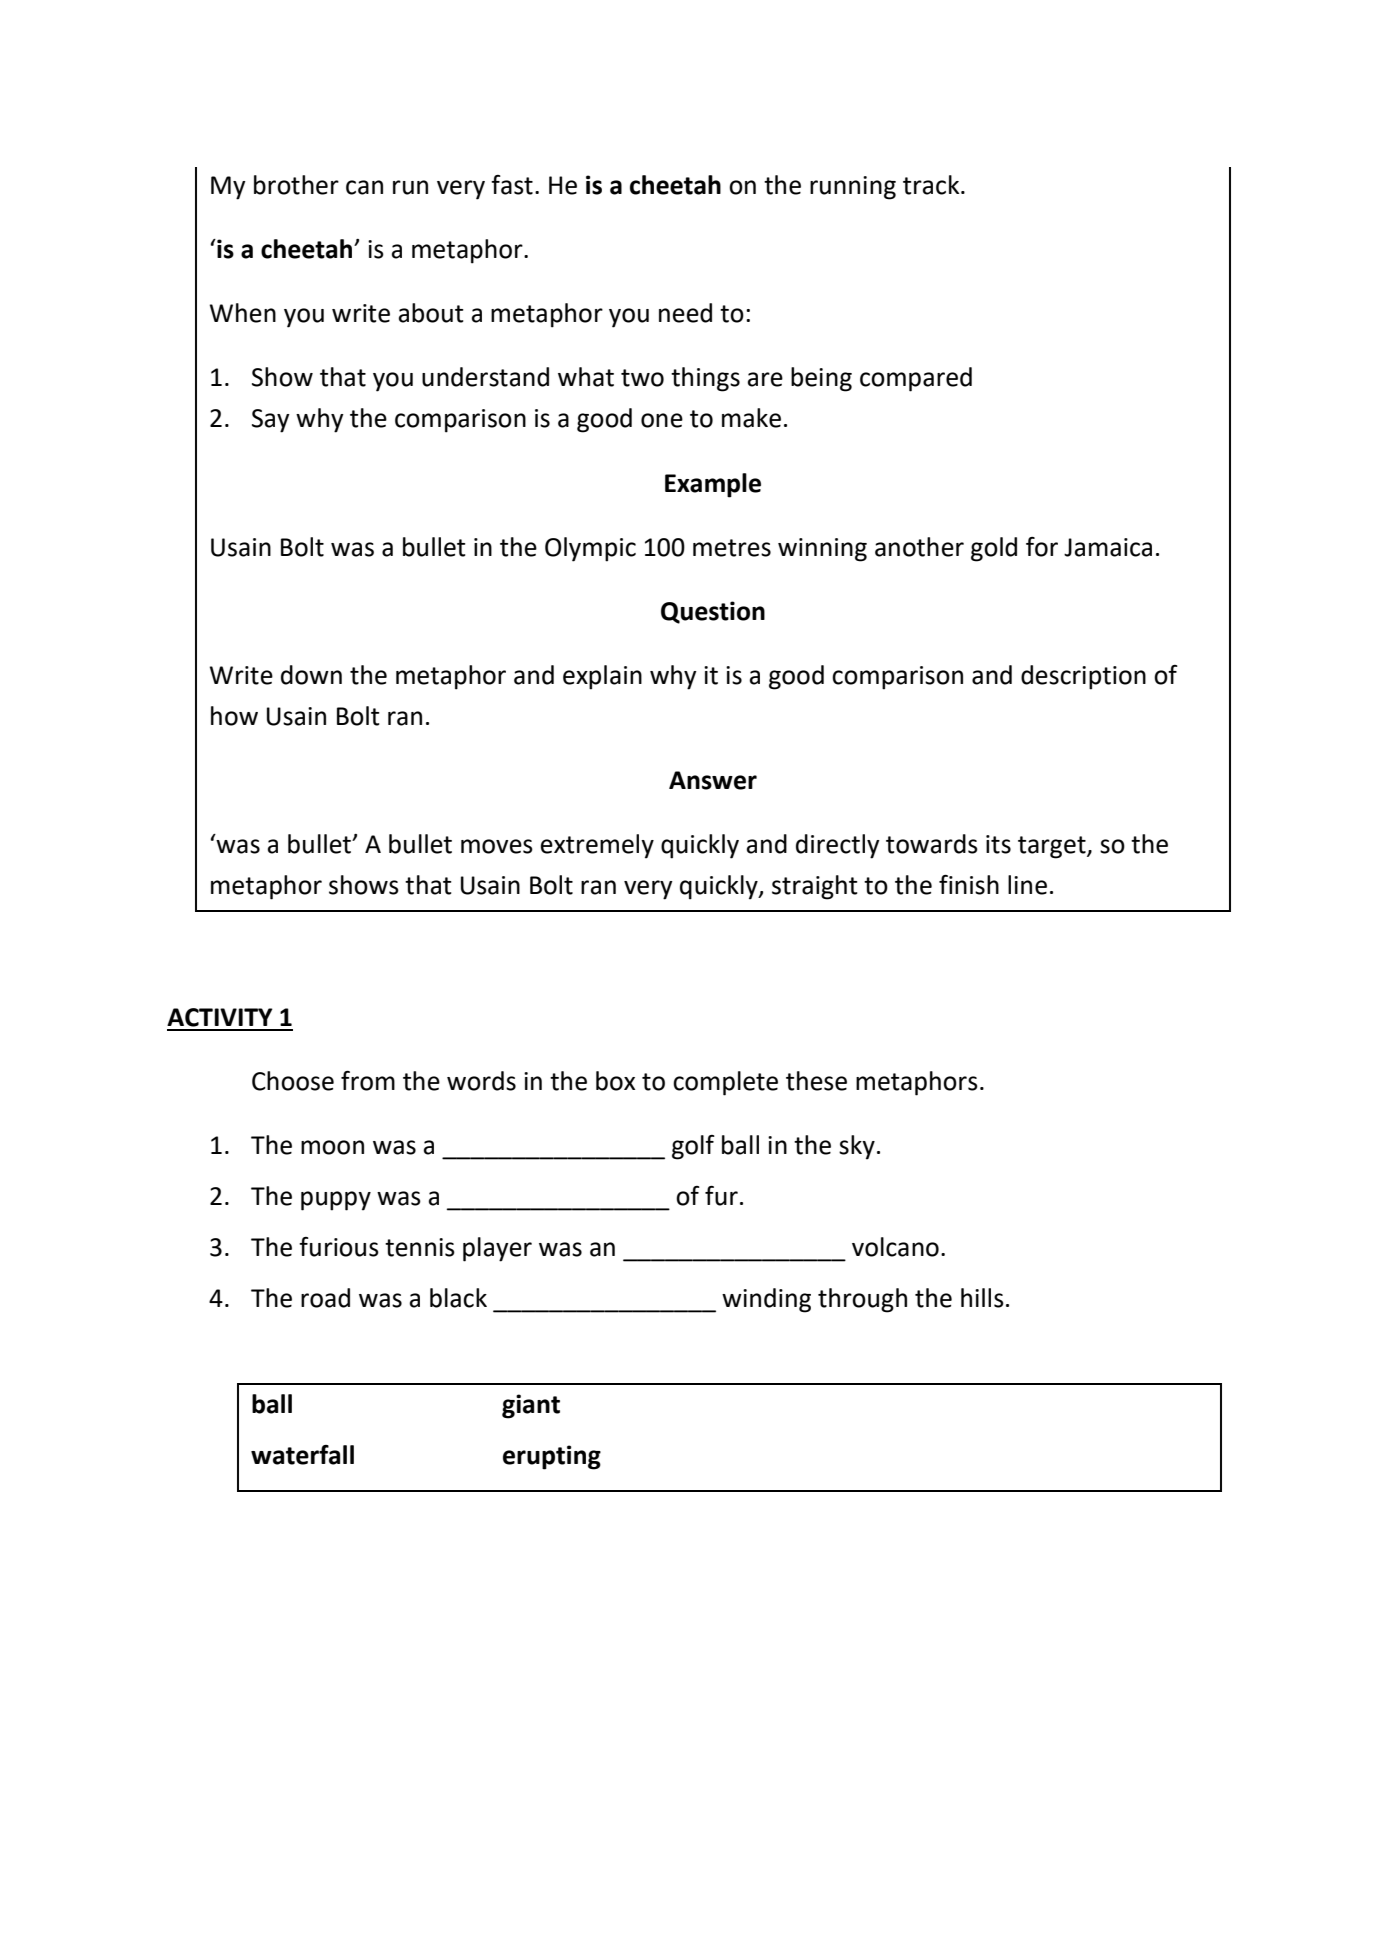 The image size is (1384, 1958). I want to click on hills, so click(982, 1298).
